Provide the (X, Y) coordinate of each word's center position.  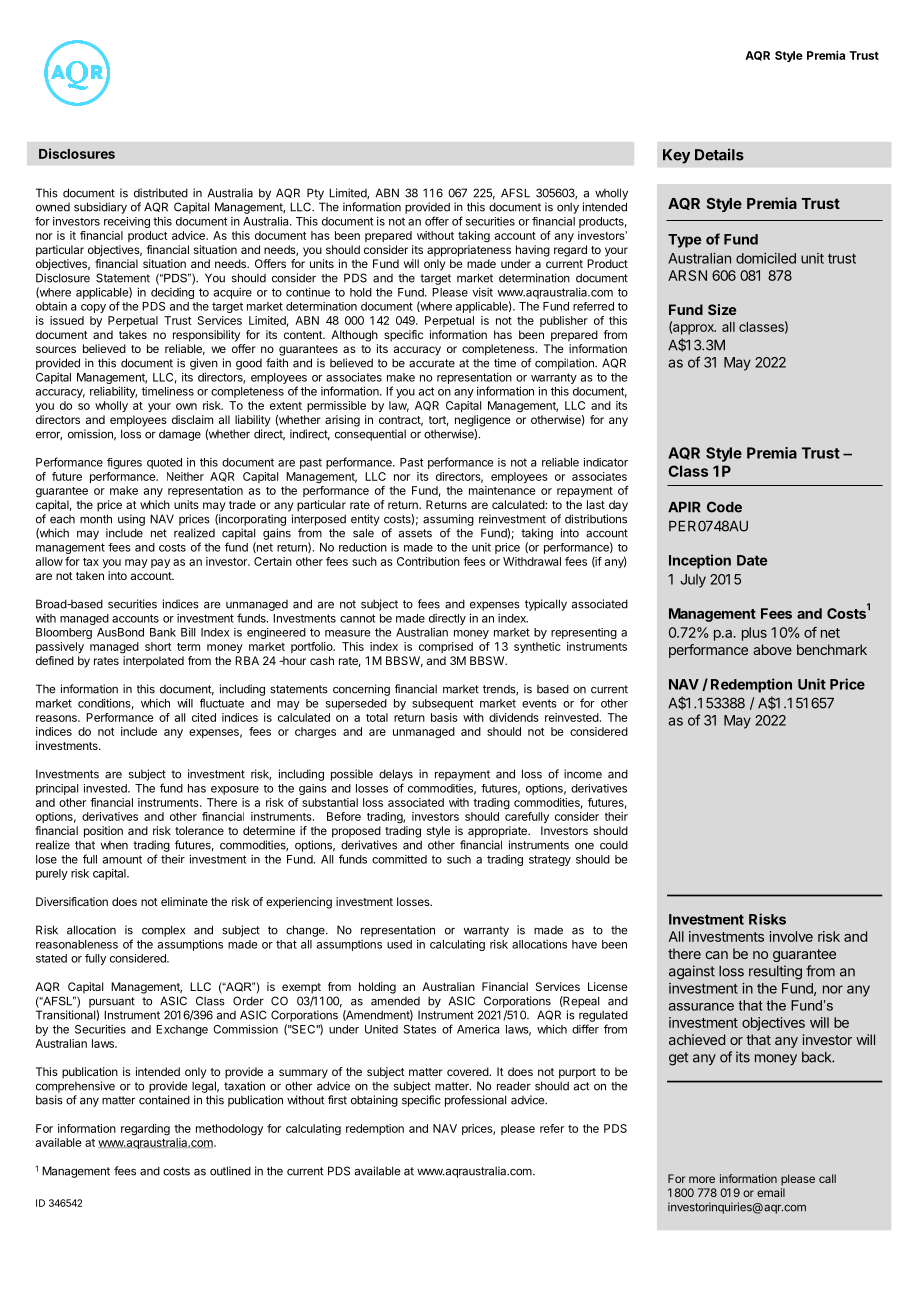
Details (719, 154)
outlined (230, 1171)
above (772, 649)
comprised (446, 647)
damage (180, 435)
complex (163, 931)
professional (475, 1101)
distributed (161, 193)
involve (791, 936)
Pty (315, 194)
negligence (483, 421)
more (702, 1179)
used (399, 944)
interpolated (153, 662)
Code (724, 507)
